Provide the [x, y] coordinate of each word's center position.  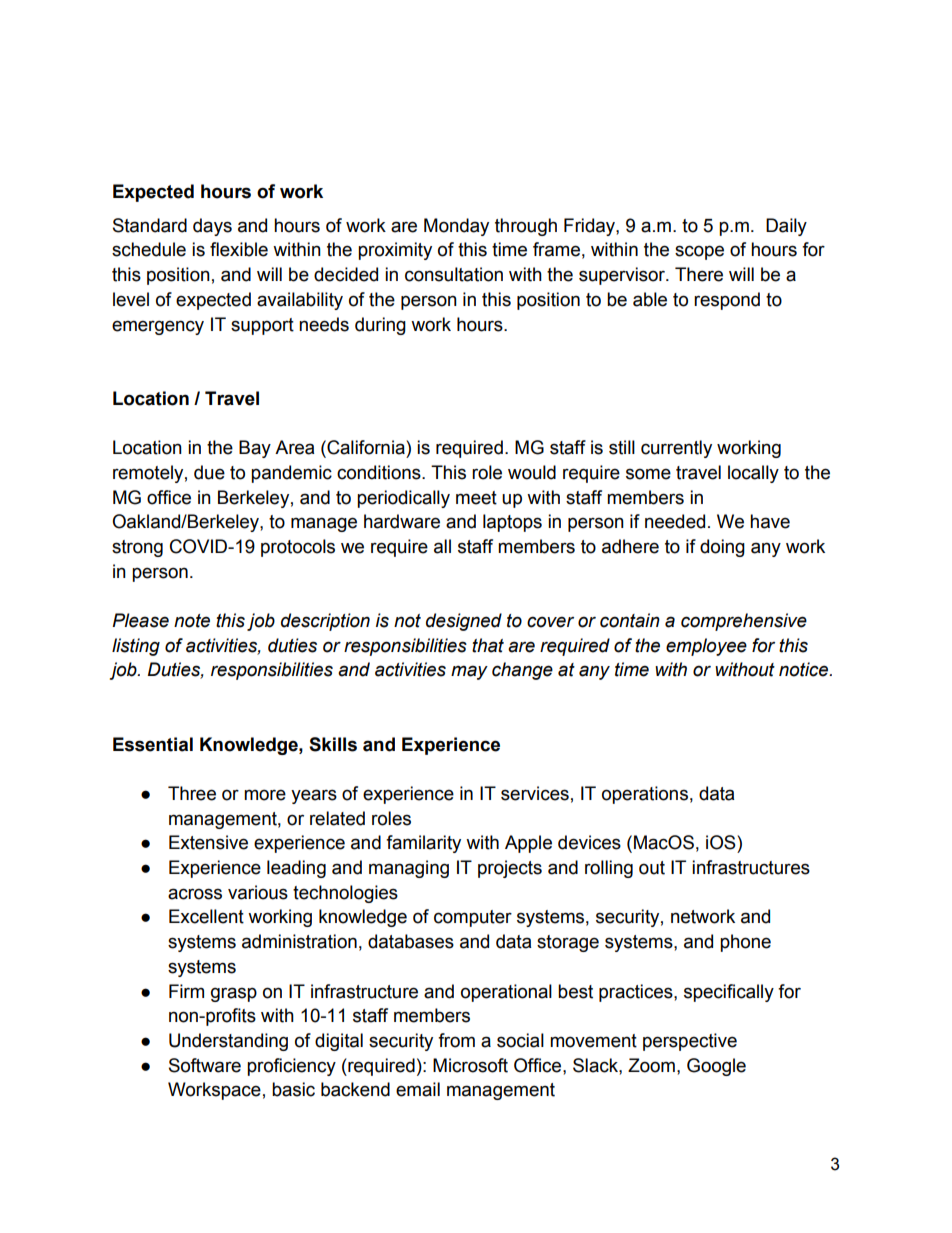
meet [476, 498]
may [469, 672]
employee [706, 647]
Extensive [208, 842]
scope [699, 252]
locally [753, 474]
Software [205, 1065]
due [209, 472]
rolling [609, 869]
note [192, 621]
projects [510, 869]
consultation [454, 274]
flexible [239, 249]
